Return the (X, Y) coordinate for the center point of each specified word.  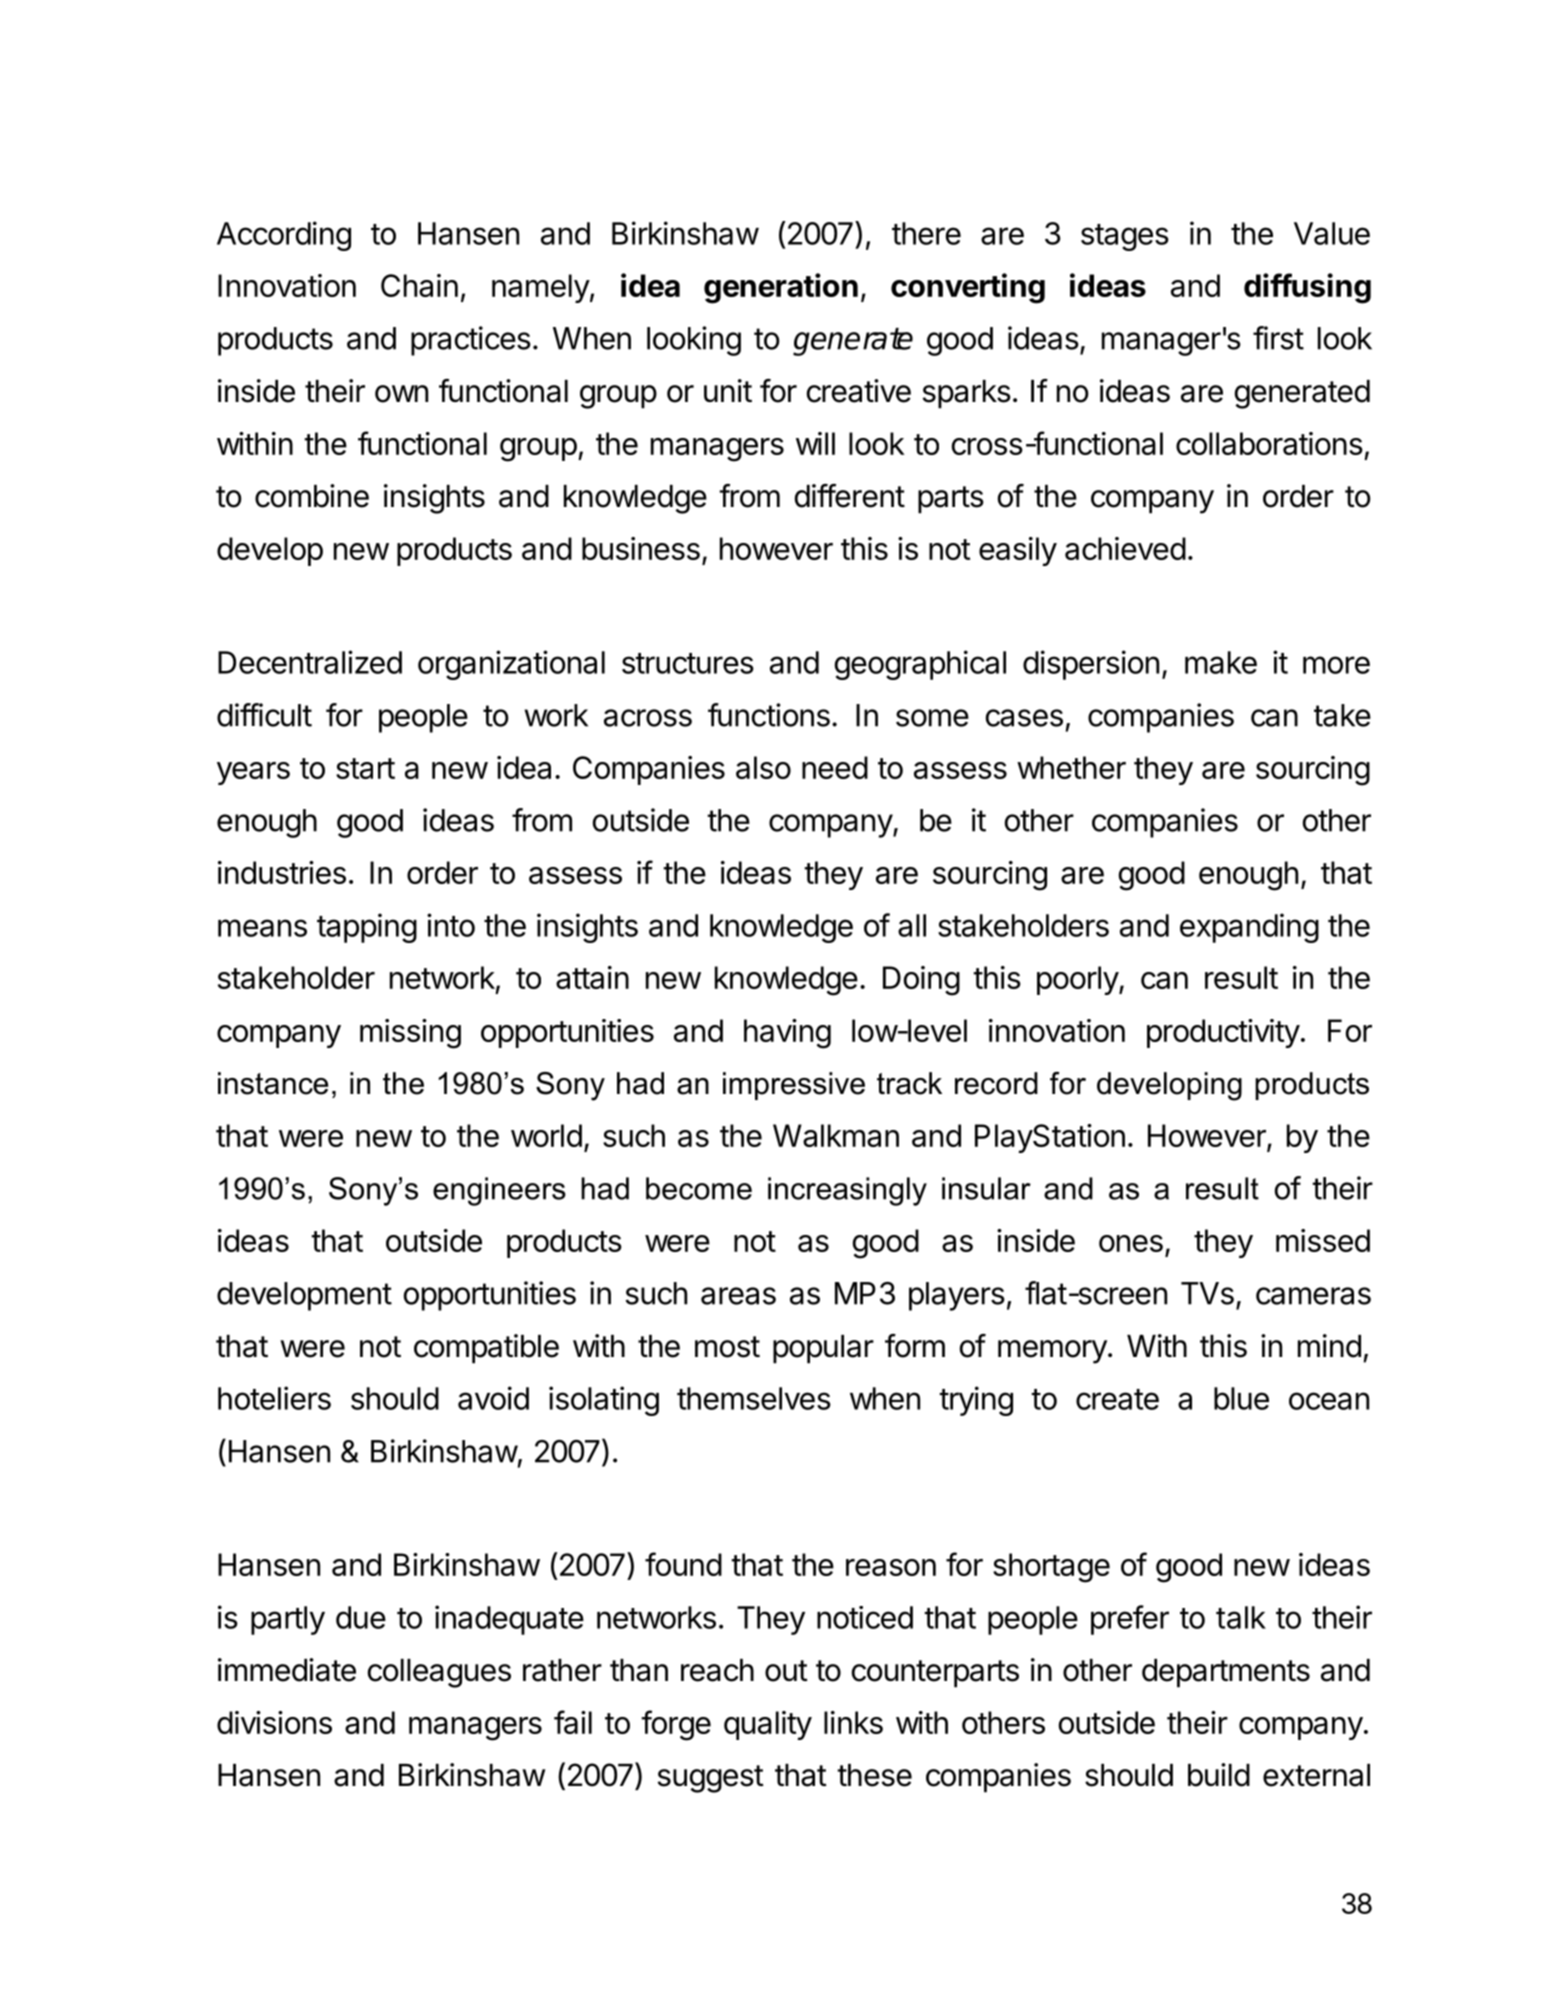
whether (1071, 767)
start (365, 768)
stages (1125, 237)
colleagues (439, 1673)
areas (738, 1296)
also (763, 767)
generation (781, 288)
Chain (419, 285)
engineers (499, 1191)
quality (768, 1725)
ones (1131, 1243)
